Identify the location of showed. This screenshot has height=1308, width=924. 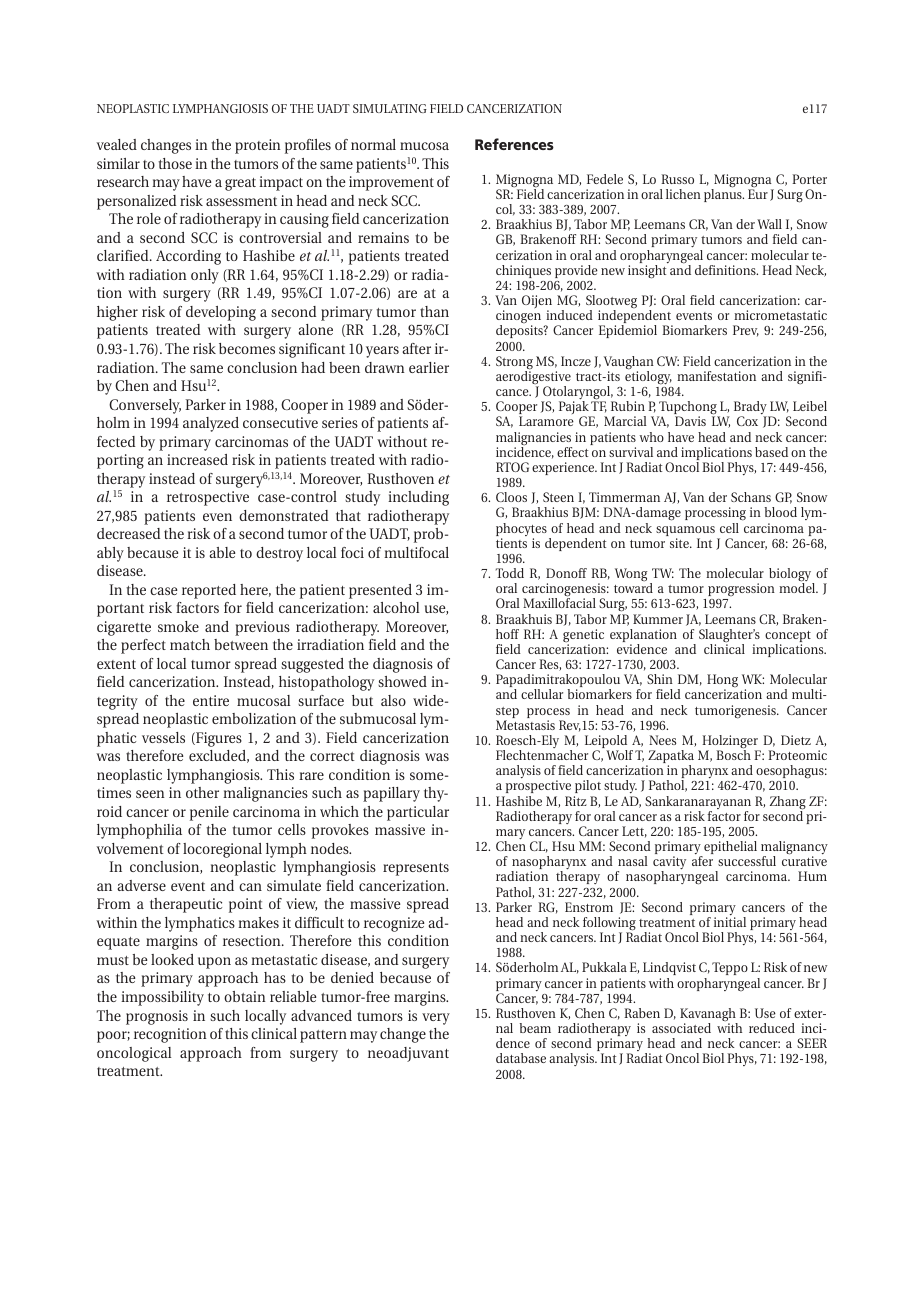
(402, 681).
